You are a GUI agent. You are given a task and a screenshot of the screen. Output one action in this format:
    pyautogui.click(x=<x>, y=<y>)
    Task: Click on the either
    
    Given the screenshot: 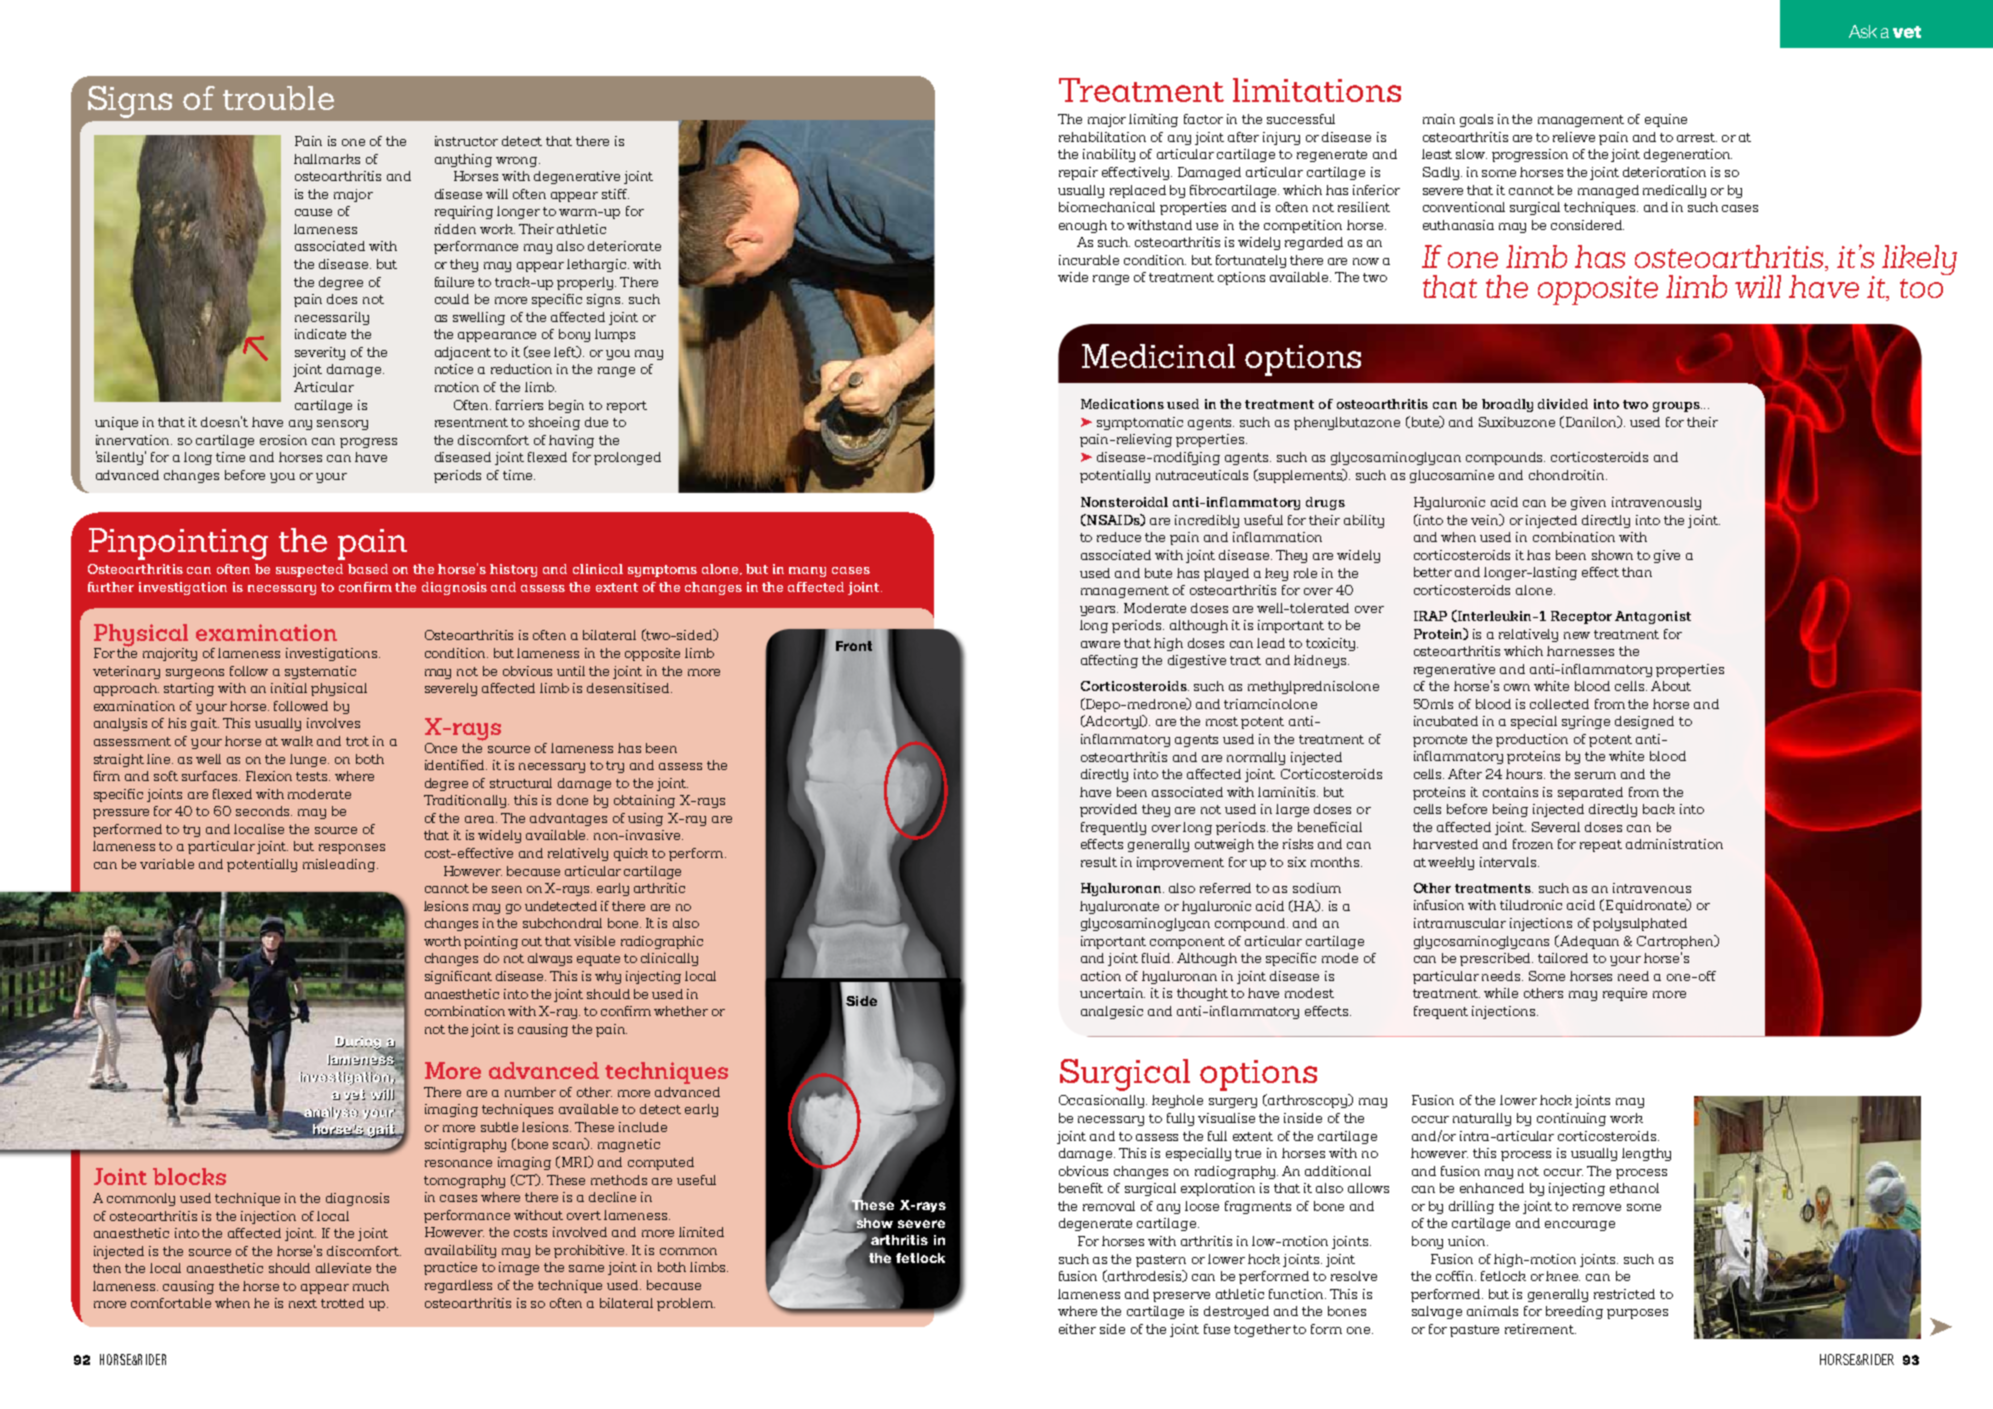 What is the action you would take?
    pyautogui.click(x=1077, y=1329)
